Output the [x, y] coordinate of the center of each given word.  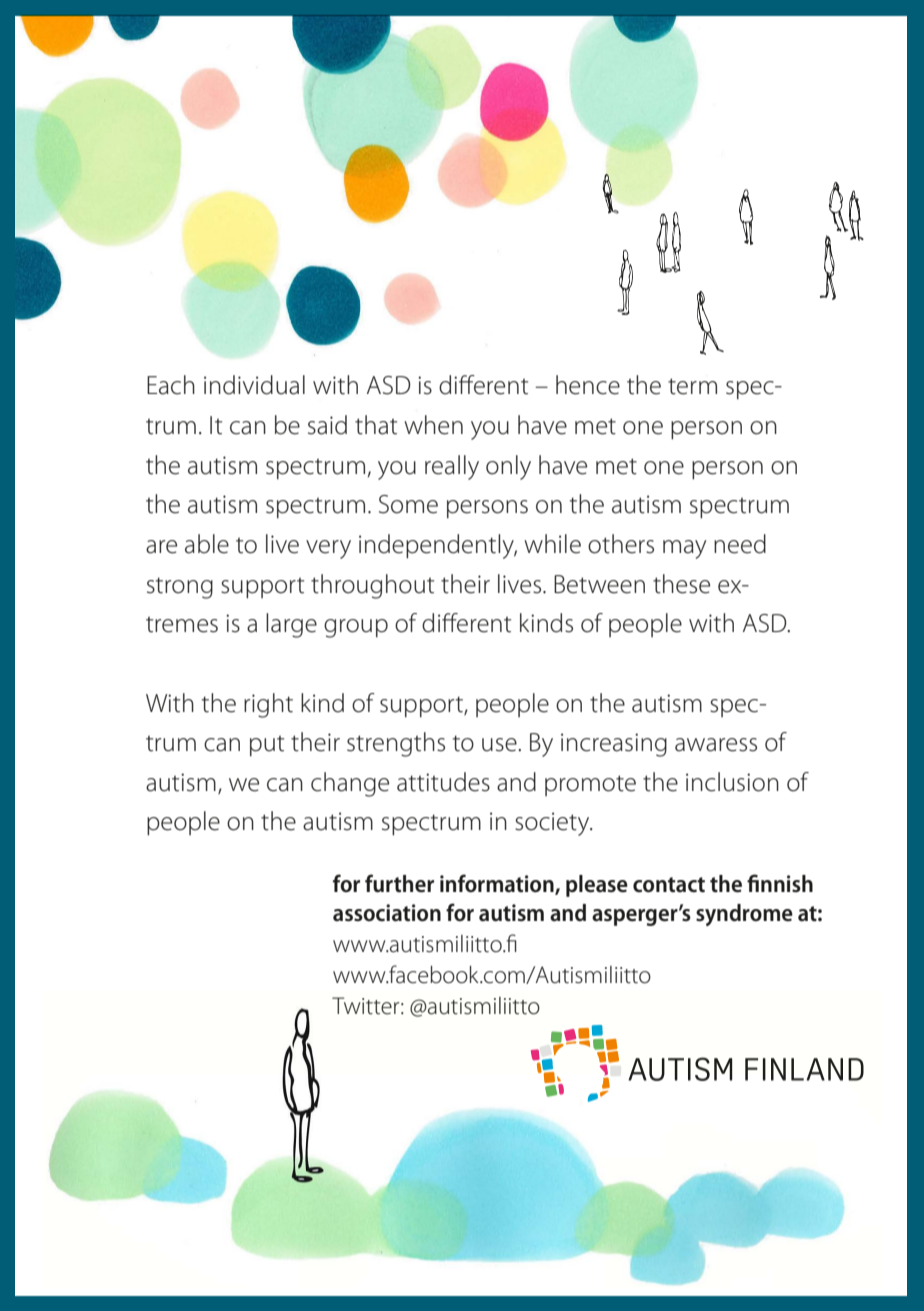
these [681, 584]
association [387, 913]
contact [669, 885]
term [692, 386]
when [433, 425]
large [291, 625]
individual [254, 385]
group [356, 628]
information [498, 884]
